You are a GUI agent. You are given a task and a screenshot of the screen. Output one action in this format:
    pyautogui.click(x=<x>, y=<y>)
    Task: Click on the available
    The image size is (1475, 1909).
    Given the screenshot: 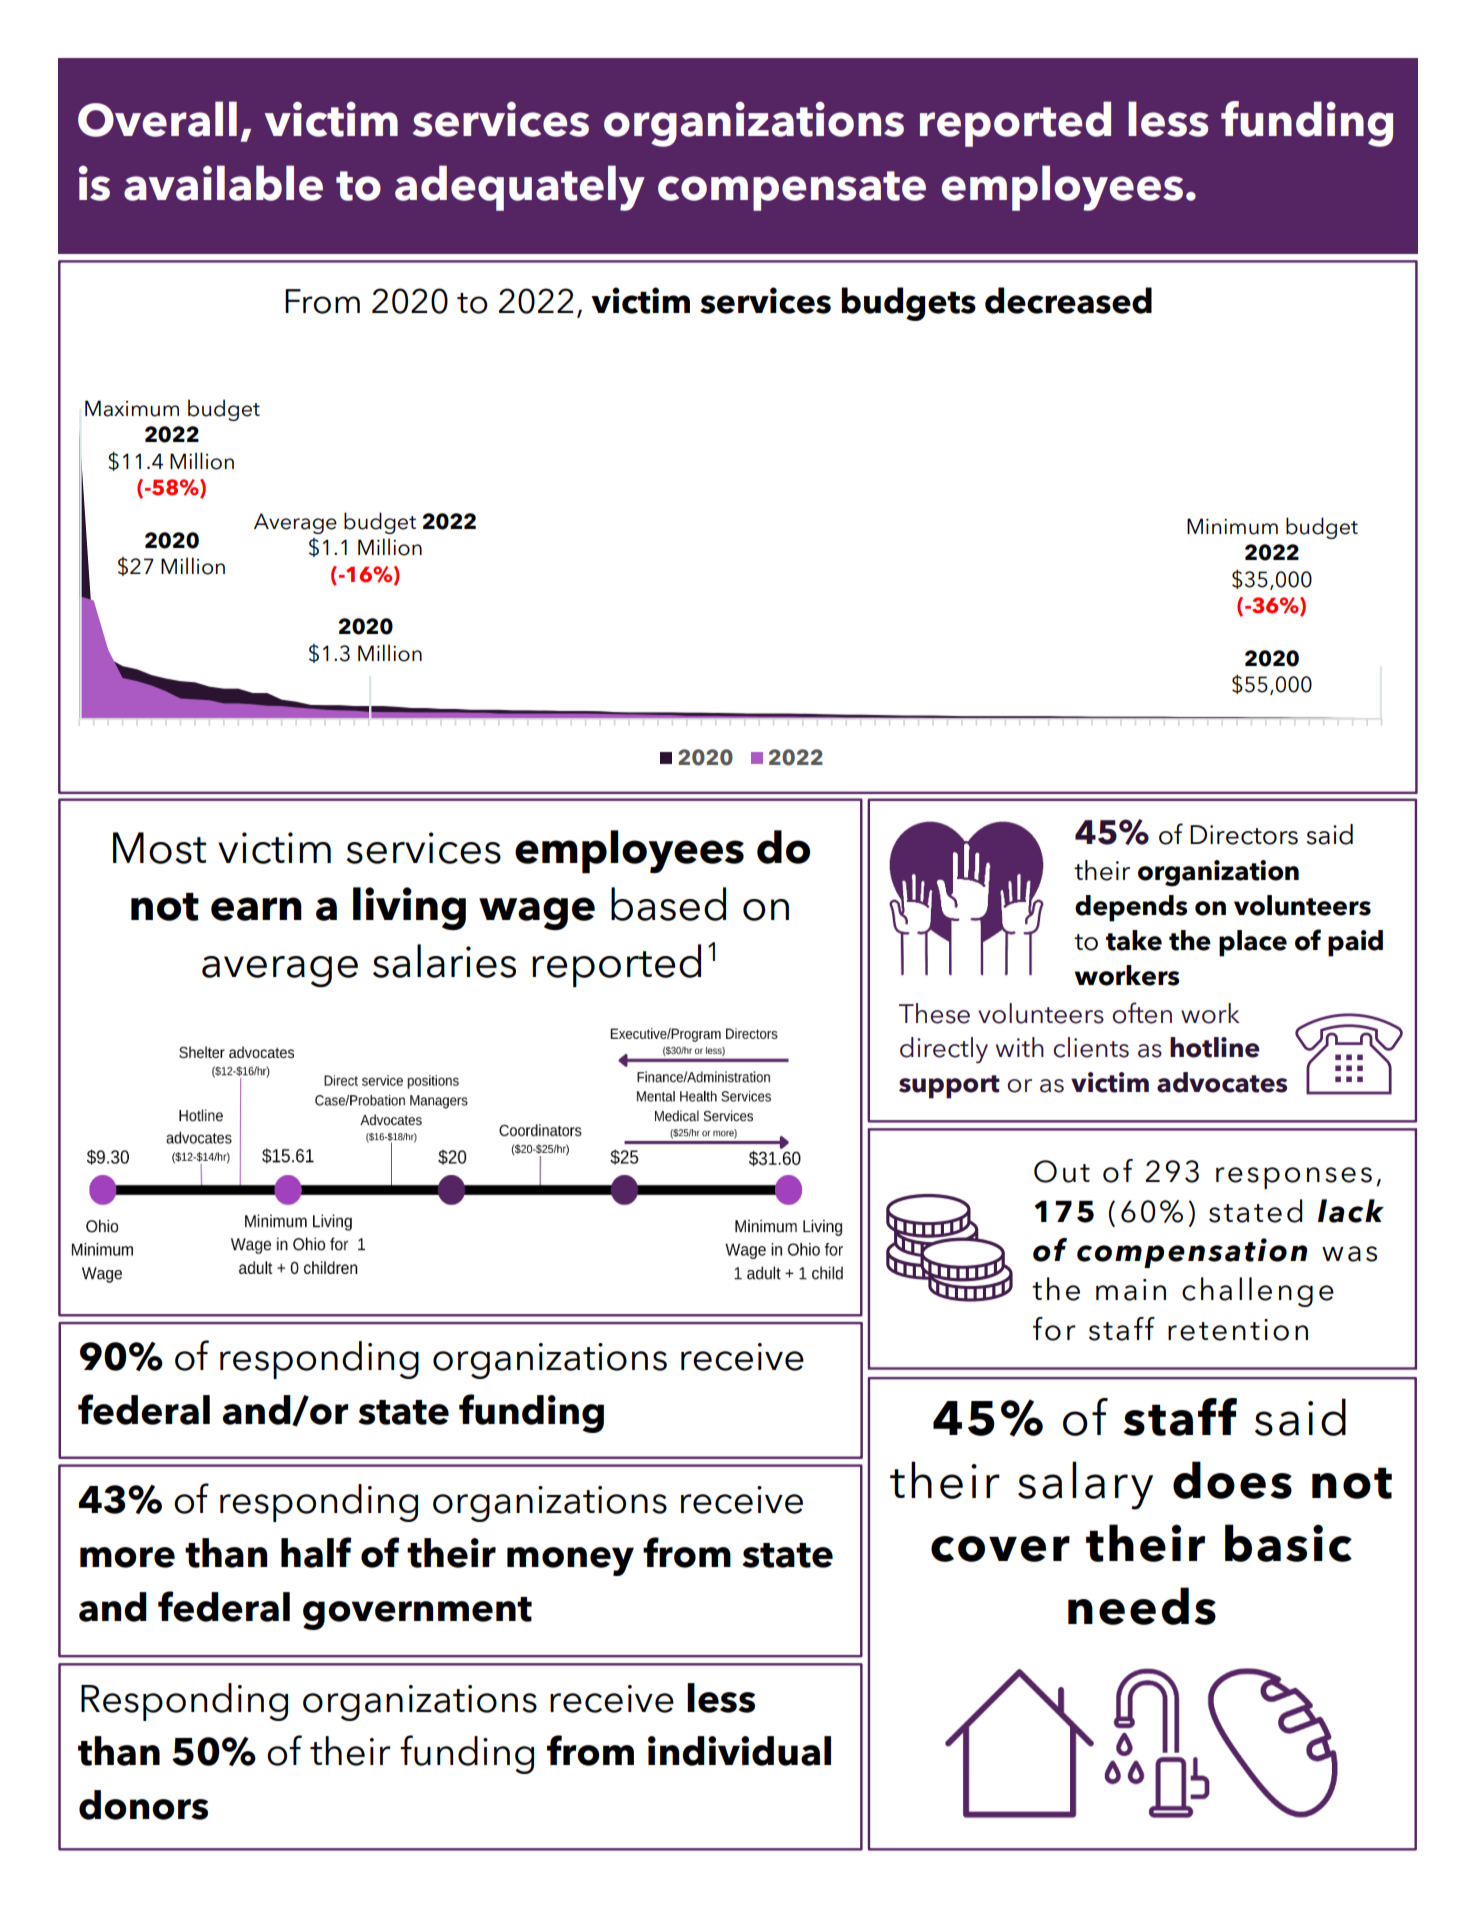 What is the action you would take?
    pyautogui.click(x=223, y=183)
